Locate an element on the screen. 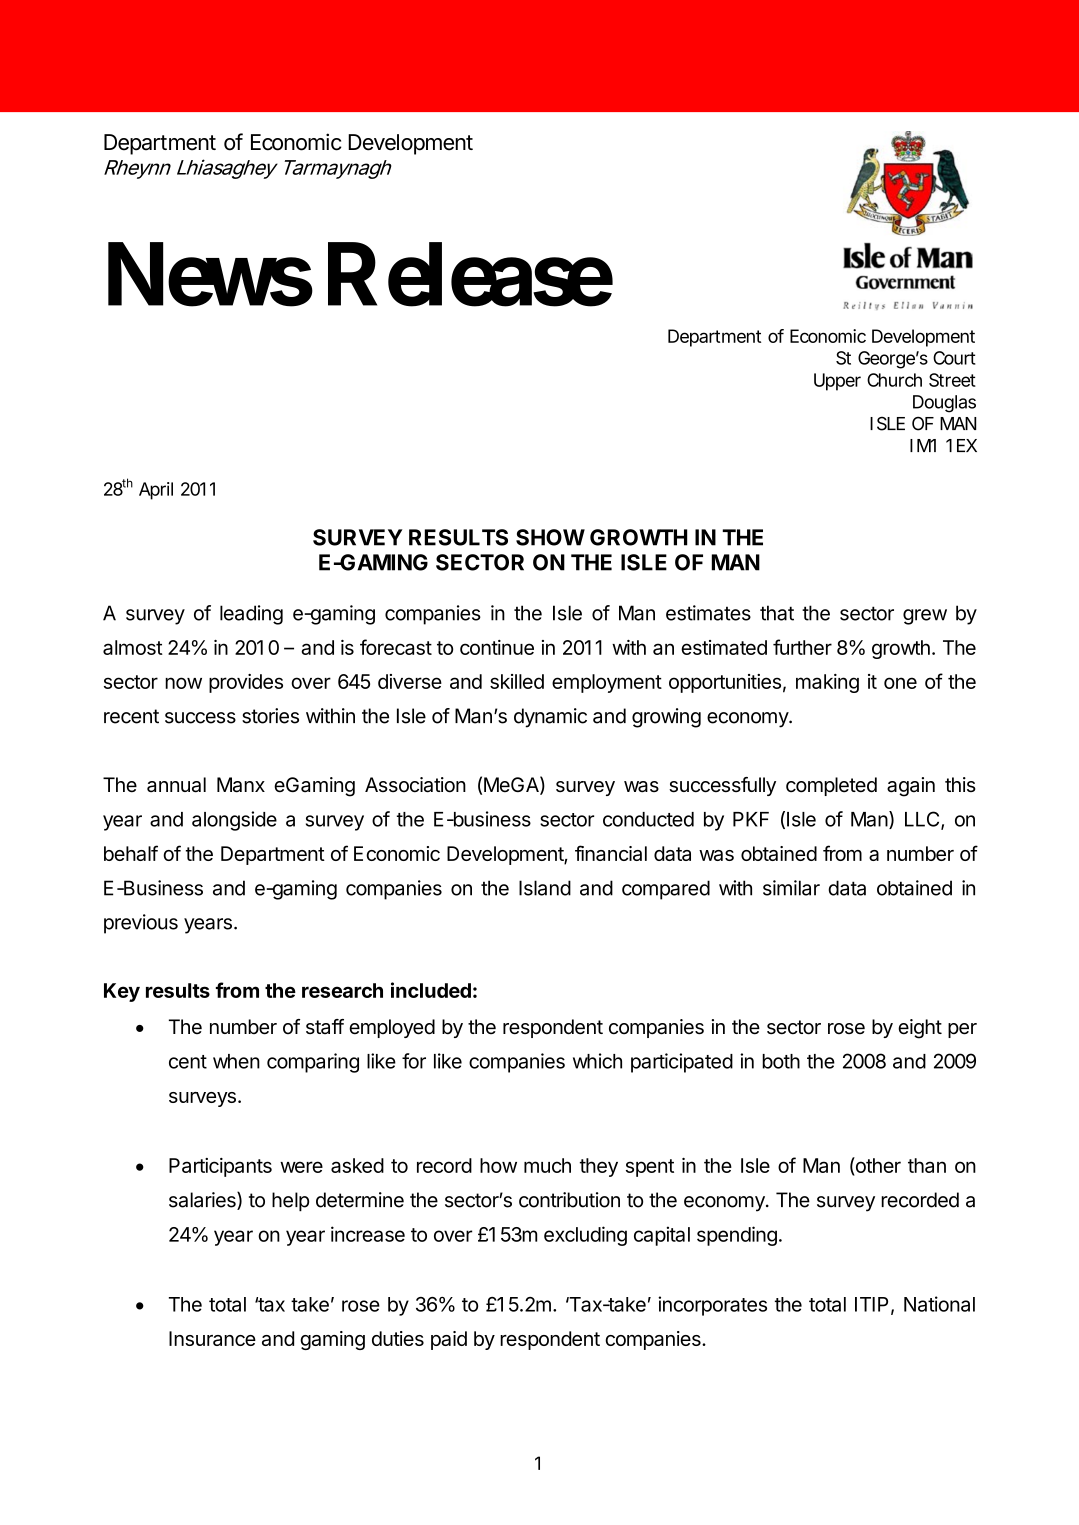 The height and width of the screenshot is (1525, 1079). paid is located at coordinates (449, 1340).
